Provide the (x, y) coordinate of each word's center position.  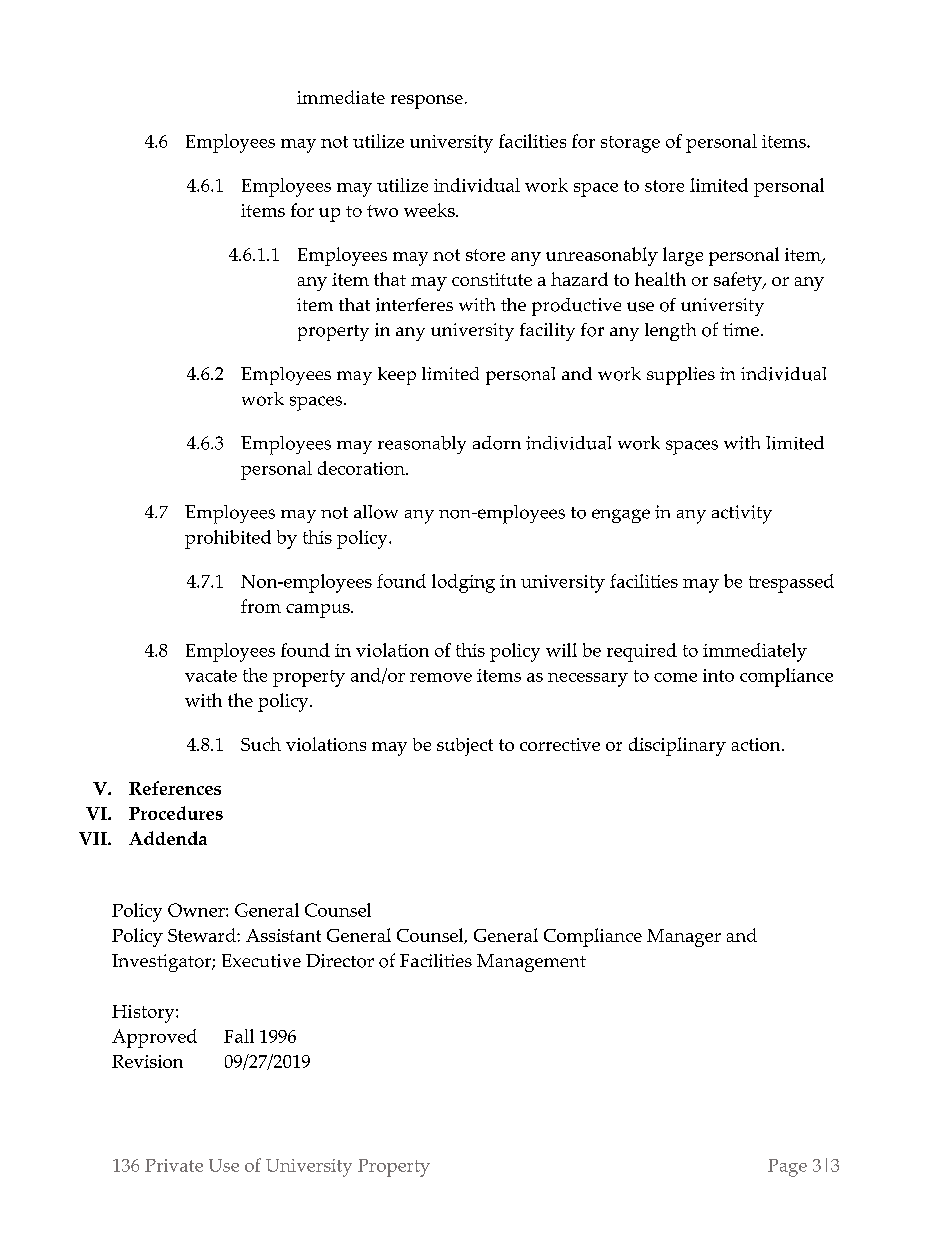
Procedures (176, 813)
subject (465, 747)
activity (742, 514)
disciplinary (677, 746)
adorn (497, 443)
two (382, 211)
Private (174, 1165)
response (427, 102)
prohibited (228, 539)
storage (630, 144)
